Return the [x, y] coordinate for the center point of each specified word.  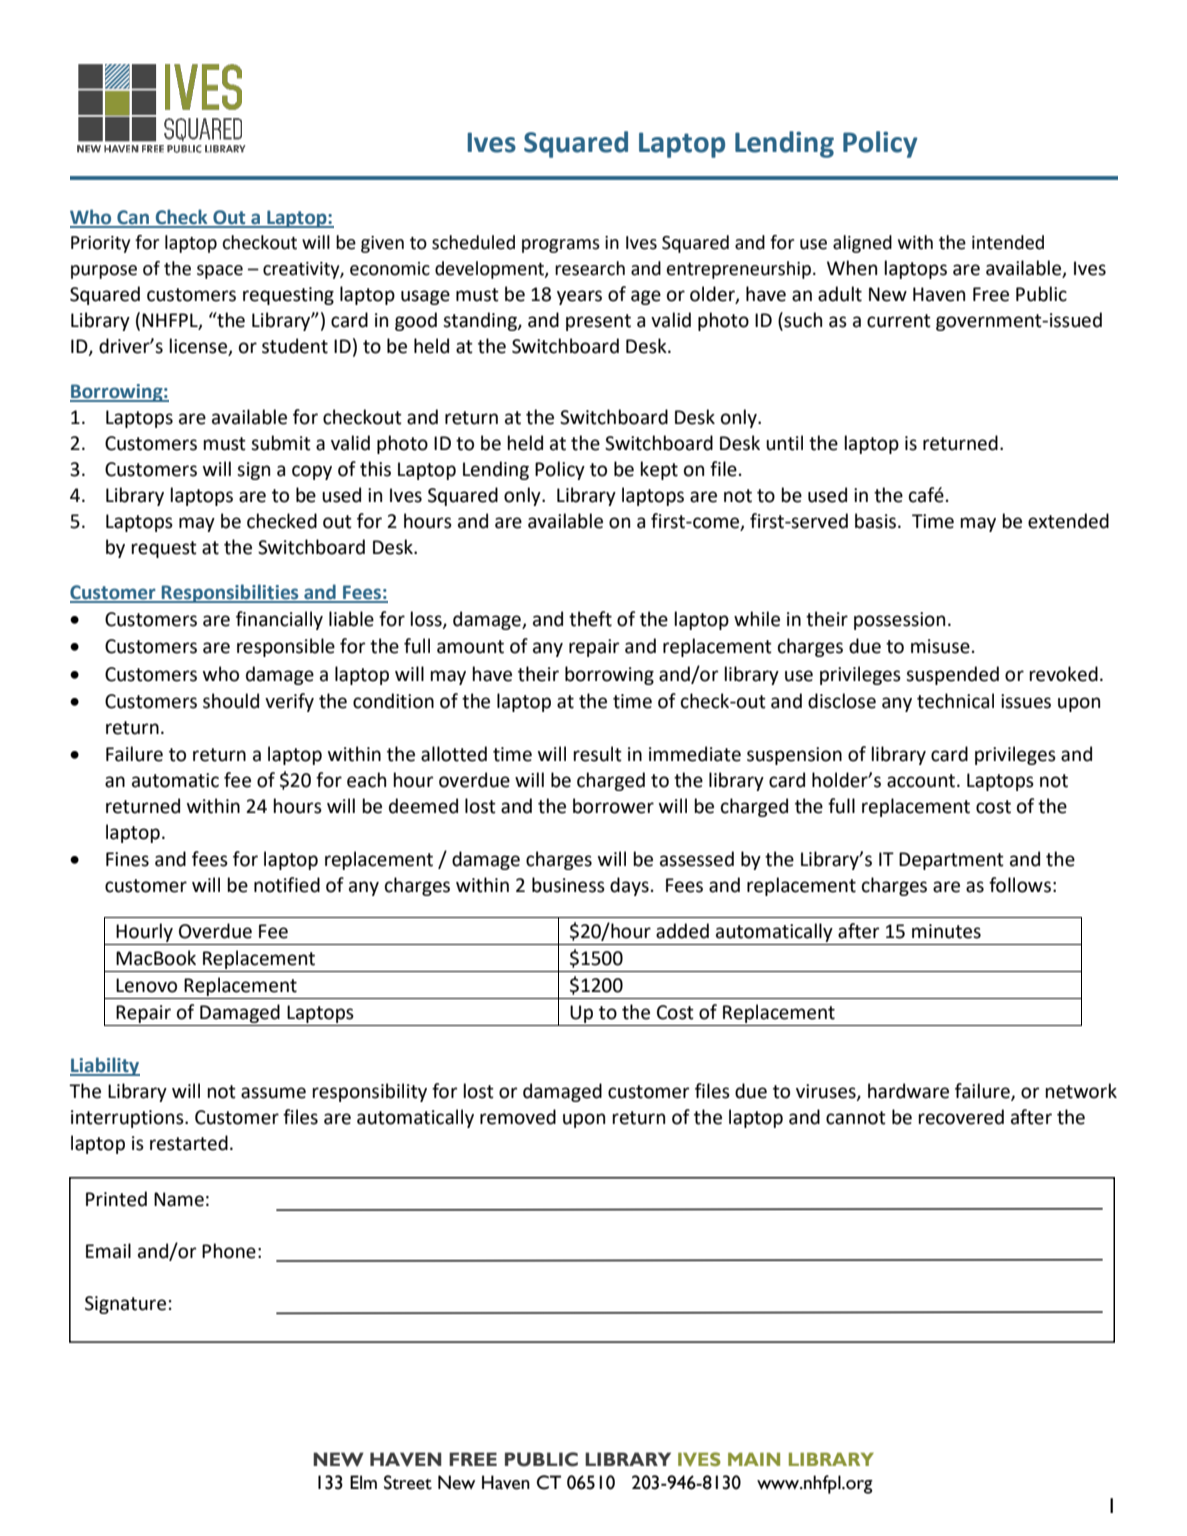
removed [518, 1117]
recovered [961, 1117]
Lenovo [146, 985]
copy [312, 472]
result [597, 754]
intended [1008, 242]
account [922, 781]
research [590, 268]
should [231, 701]
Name [179, 1199]
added [682, 931]
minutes [946, 931]
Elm [363, 1482]
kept [659, 470]
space [220, 272]
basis [877, 521]
